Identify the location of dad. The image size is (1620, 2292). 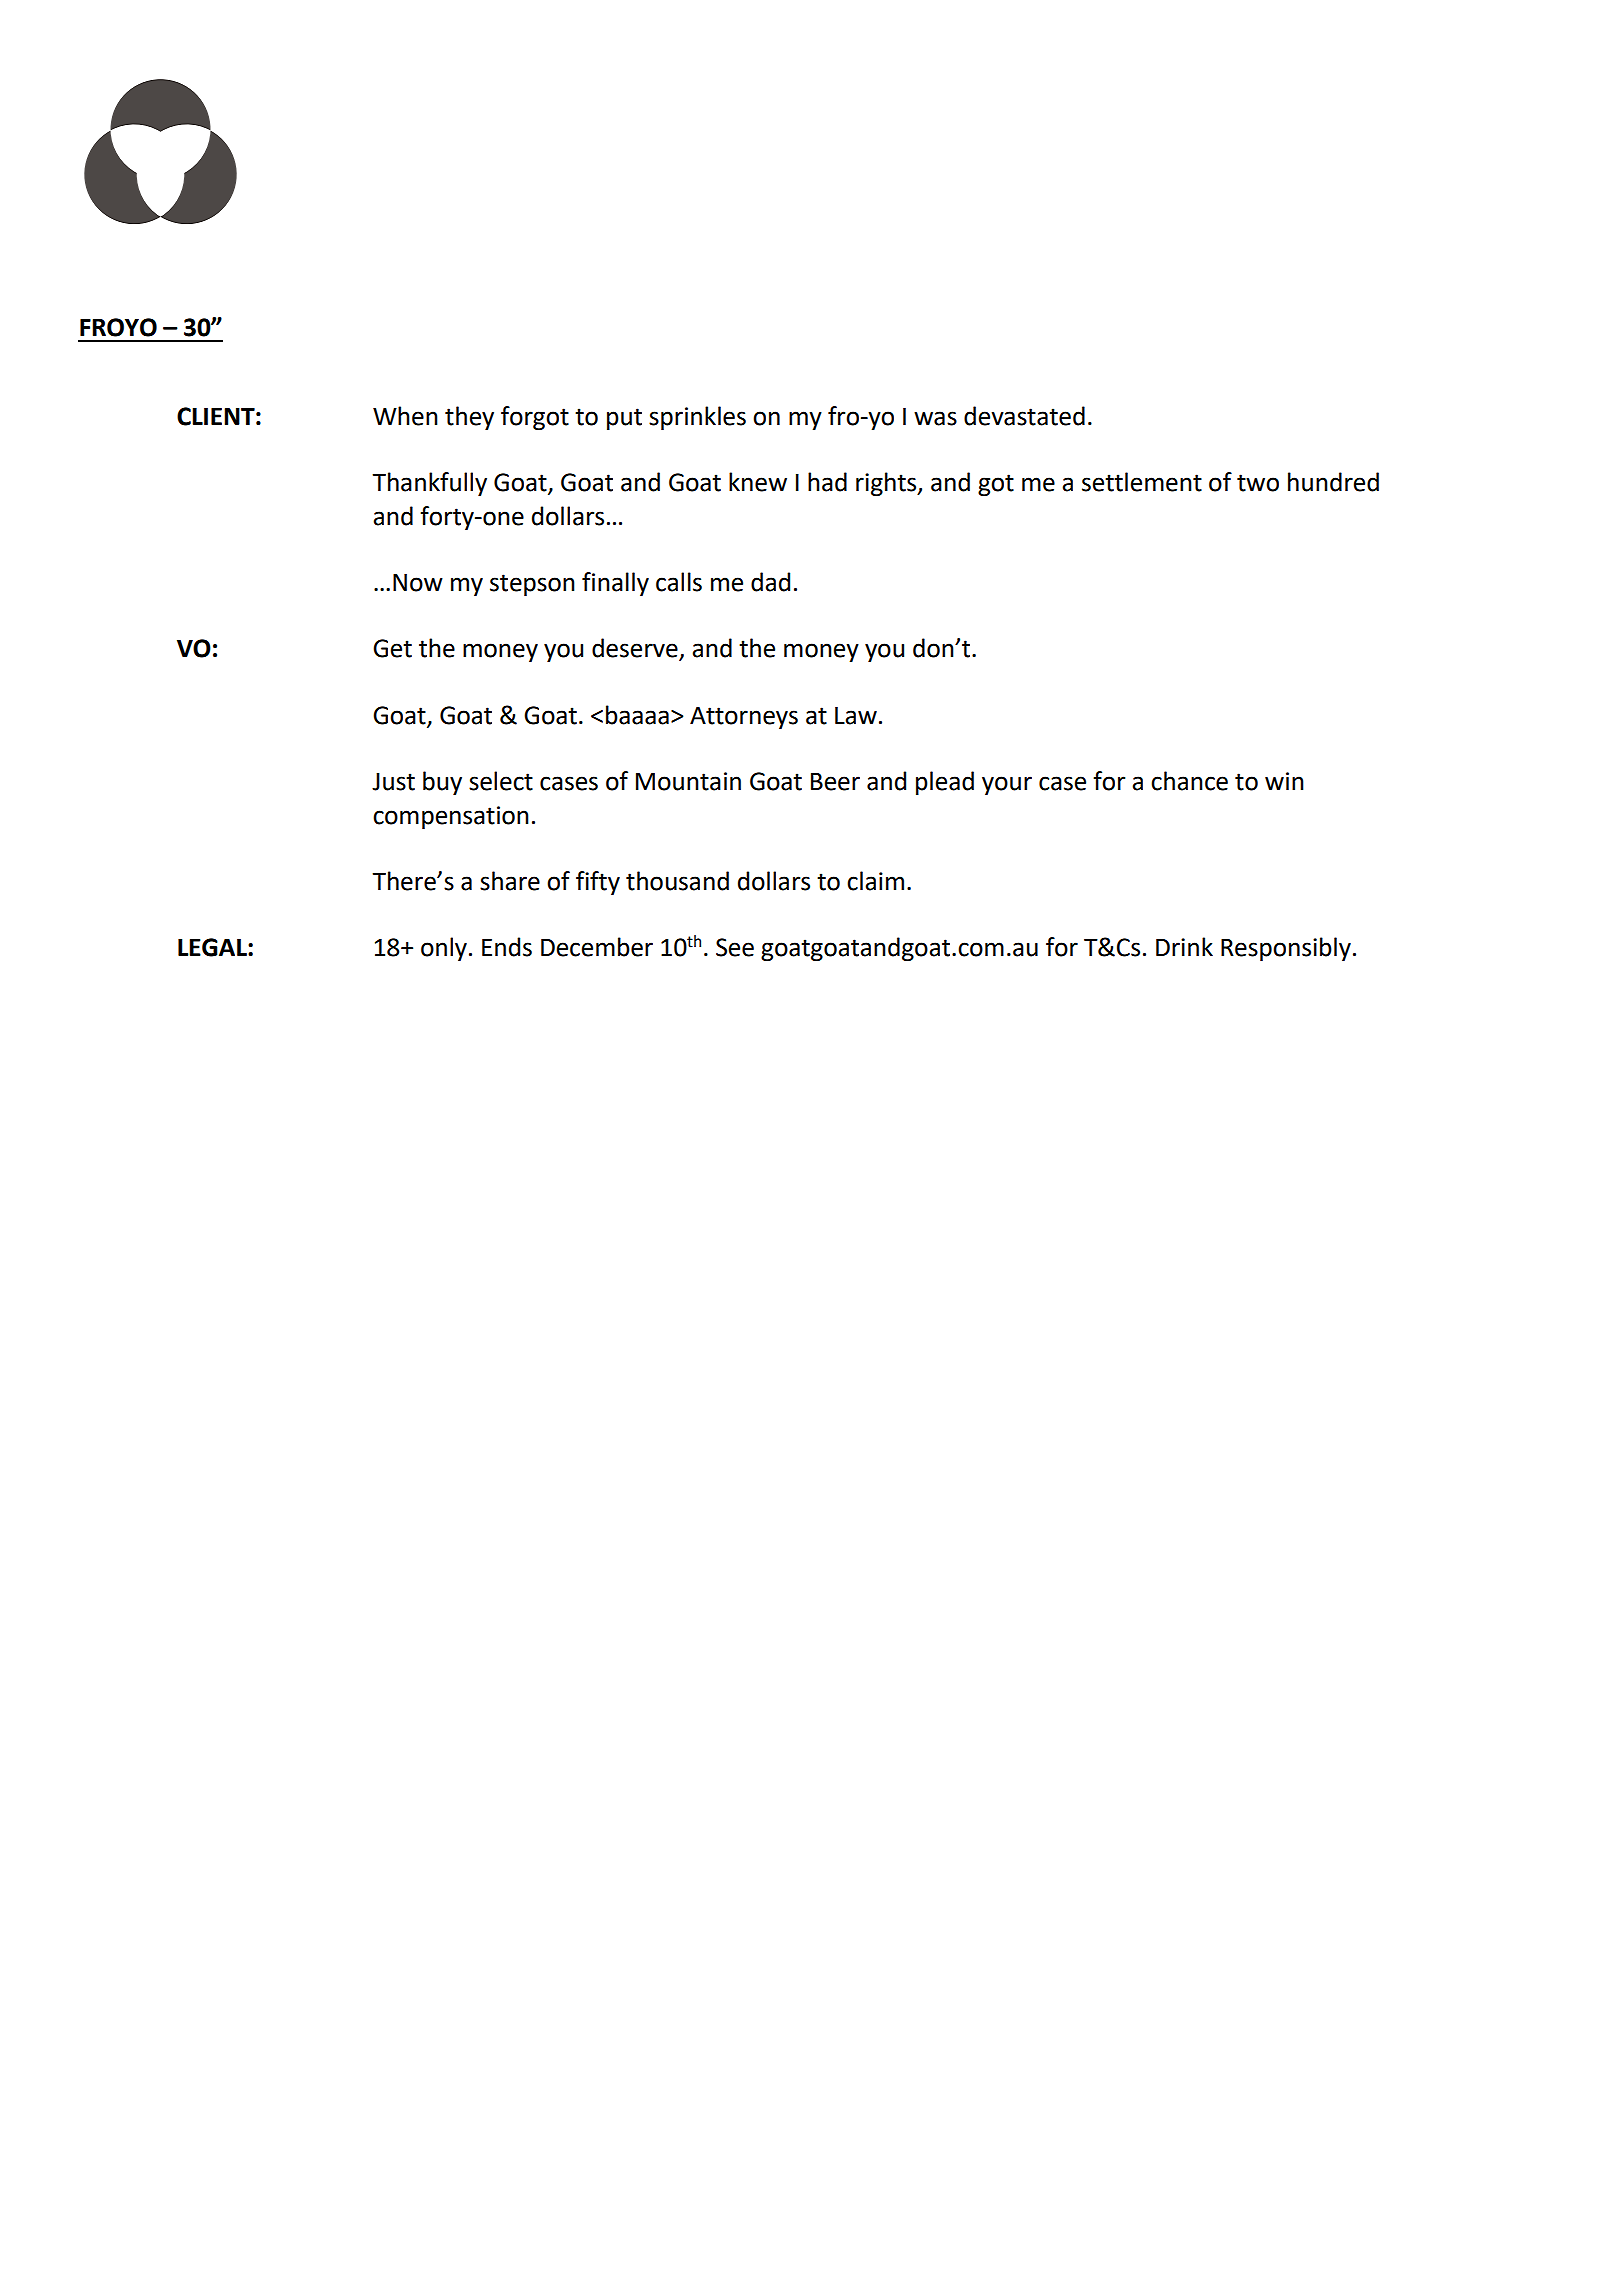
(770, 582).
